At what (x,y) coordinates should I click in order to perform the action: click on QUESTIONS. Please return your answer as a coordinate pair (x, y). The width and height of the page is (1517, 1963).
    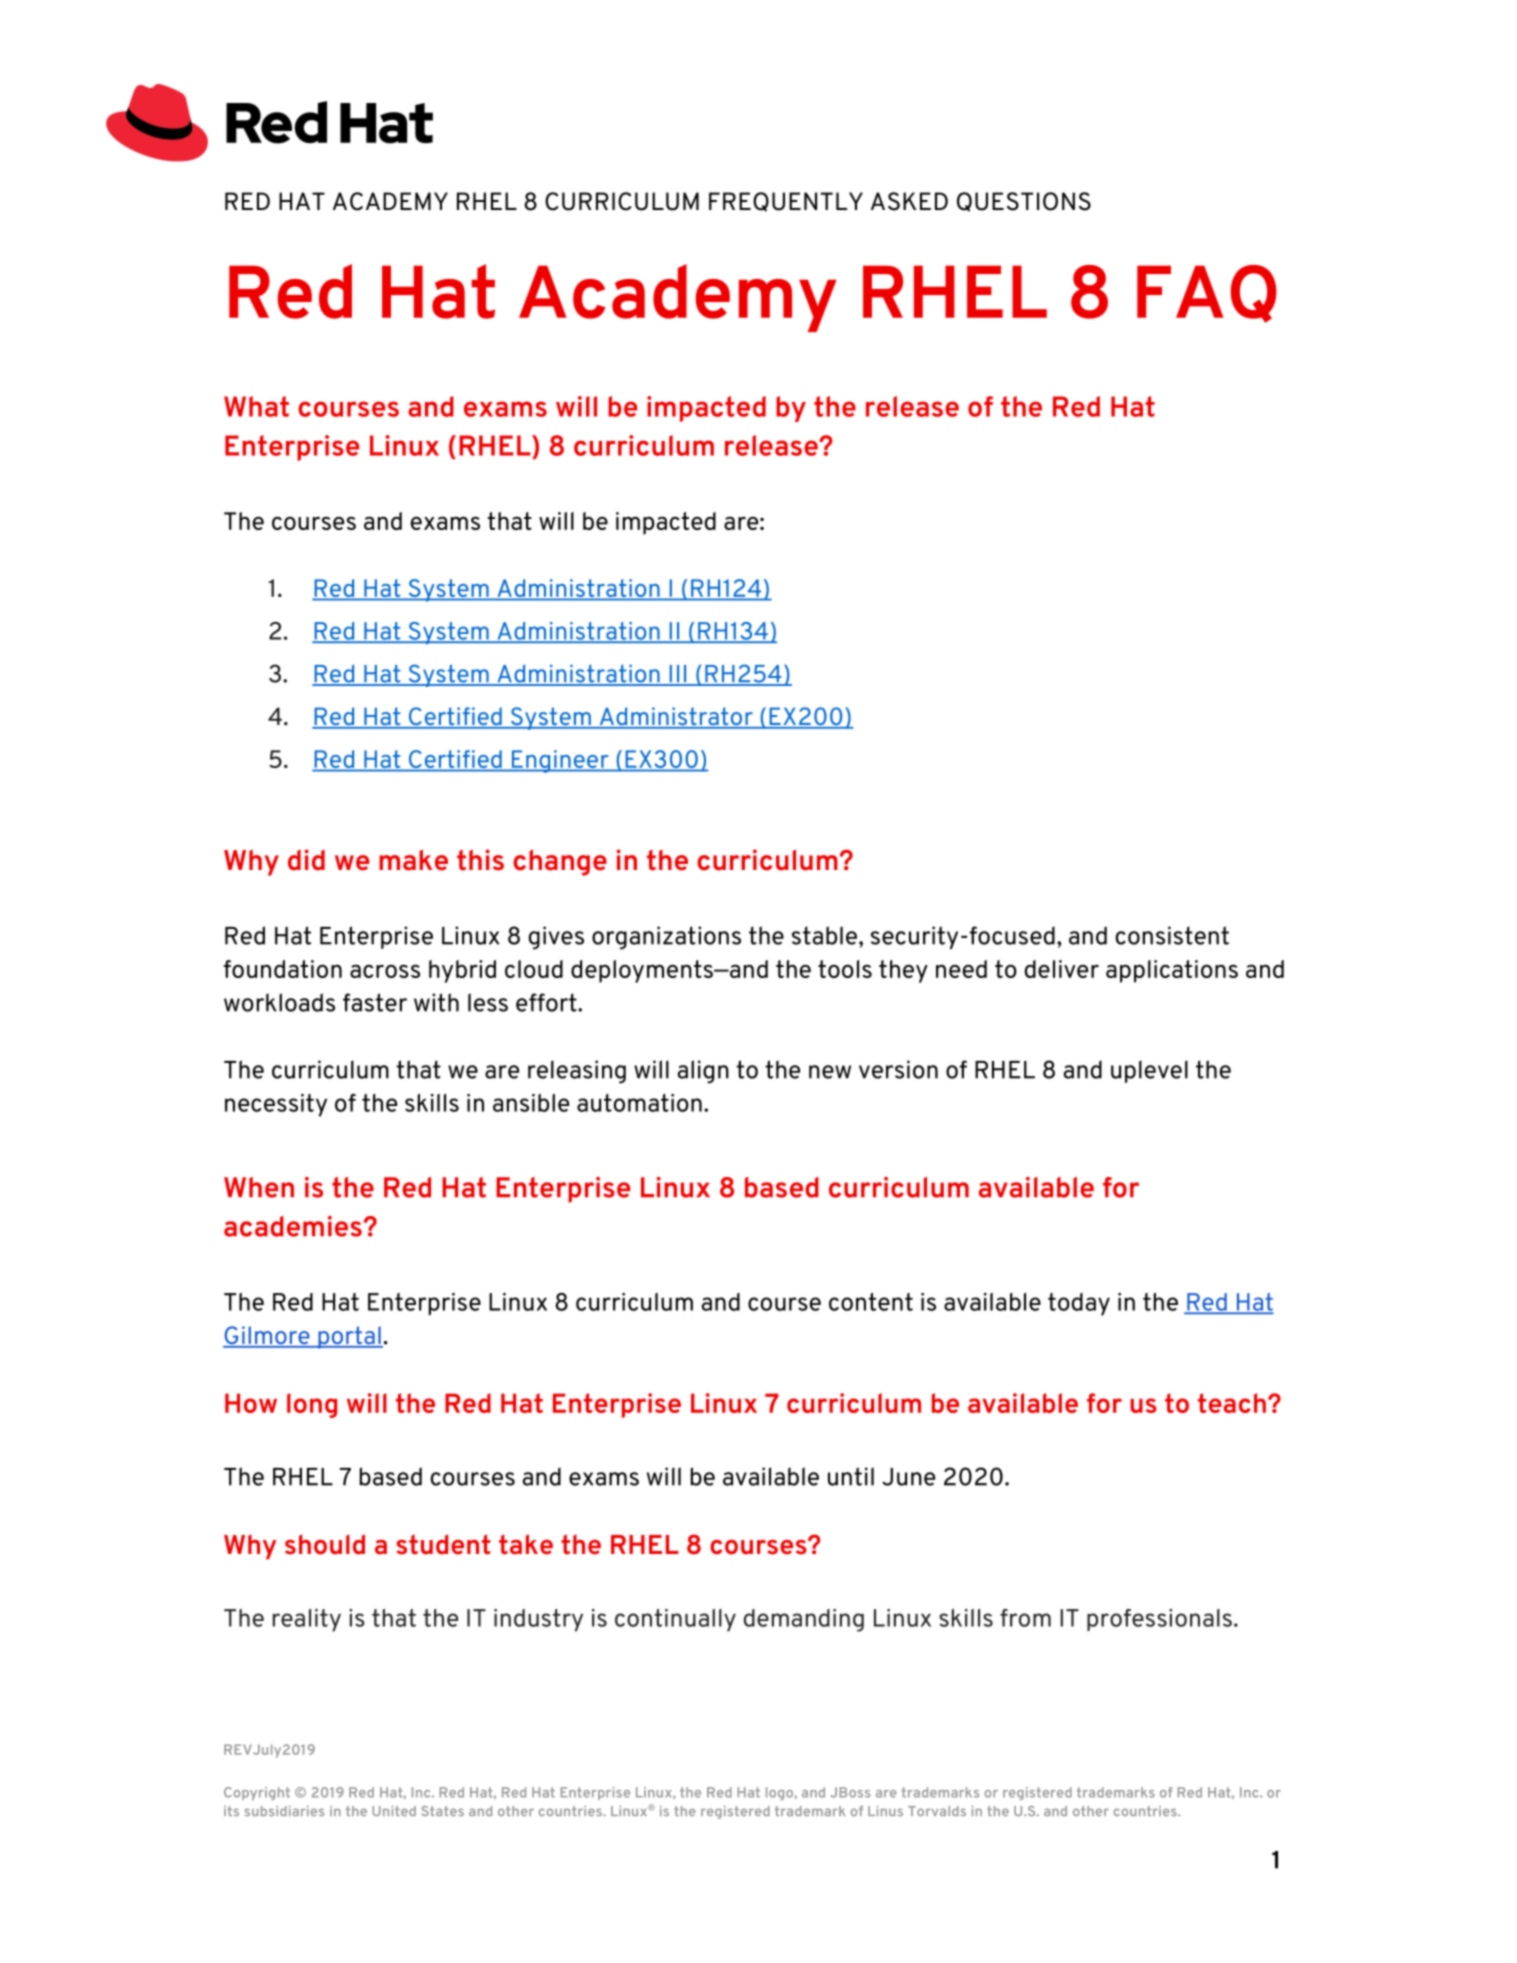
    Looking at the image, I should click on (1024, 202).
